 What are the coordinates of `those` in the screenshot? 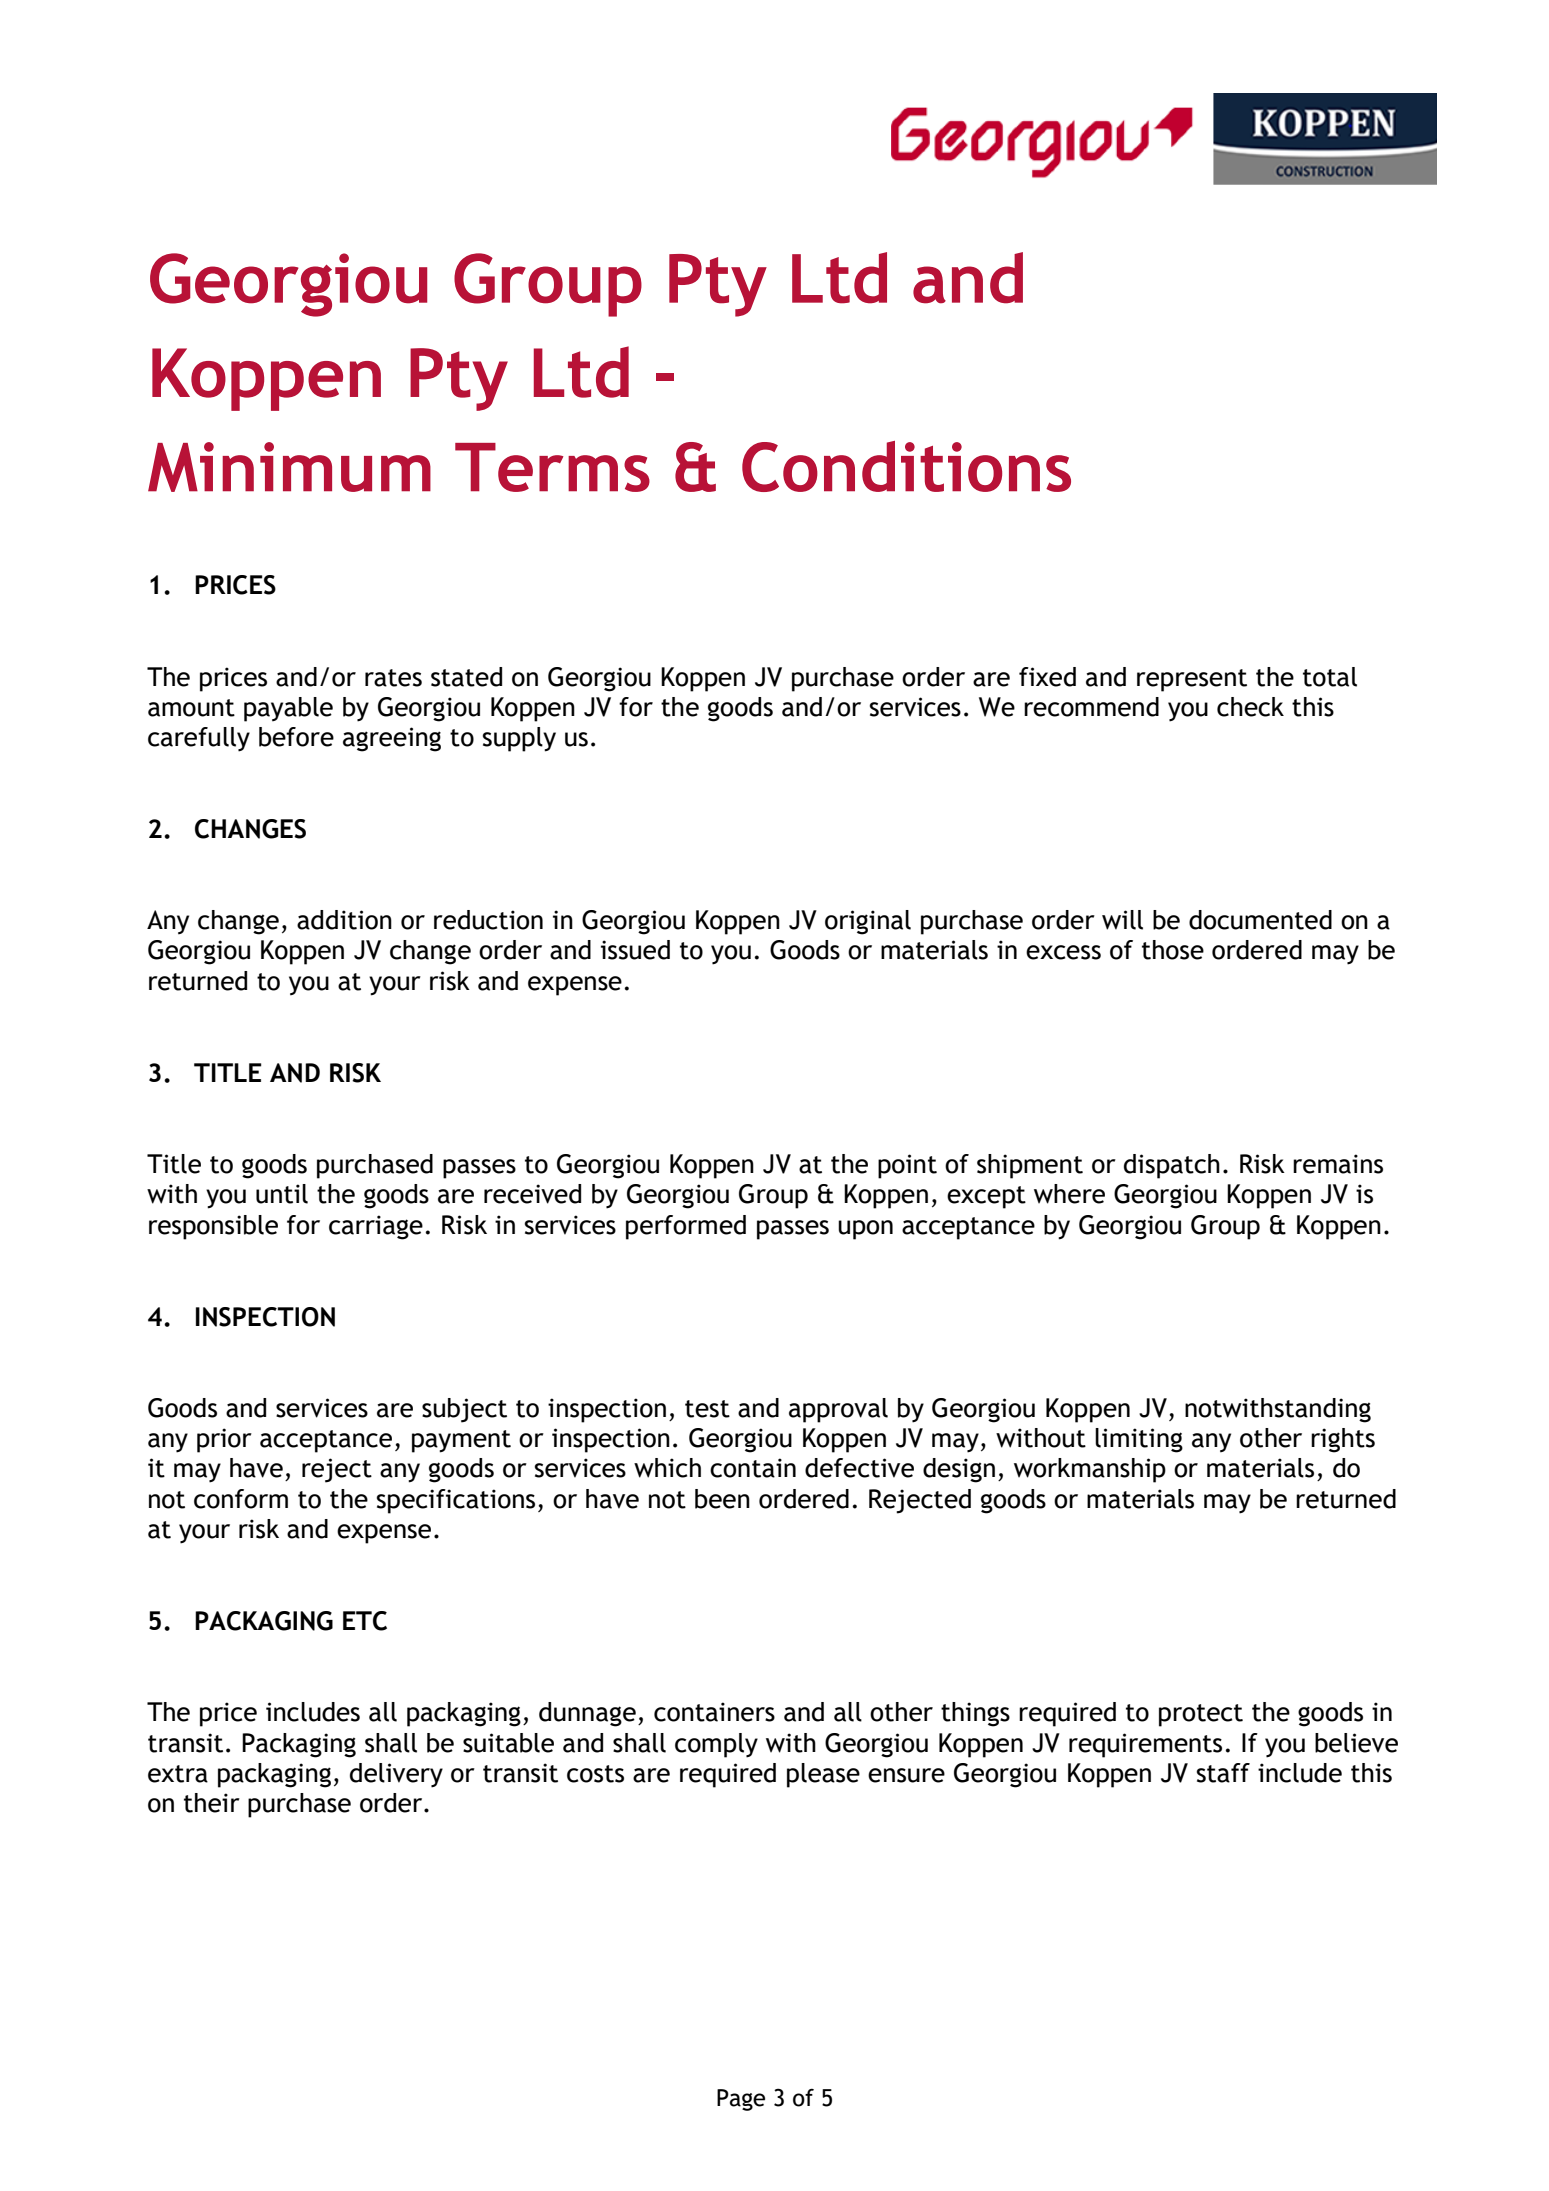 It's located at (1173, 950).
